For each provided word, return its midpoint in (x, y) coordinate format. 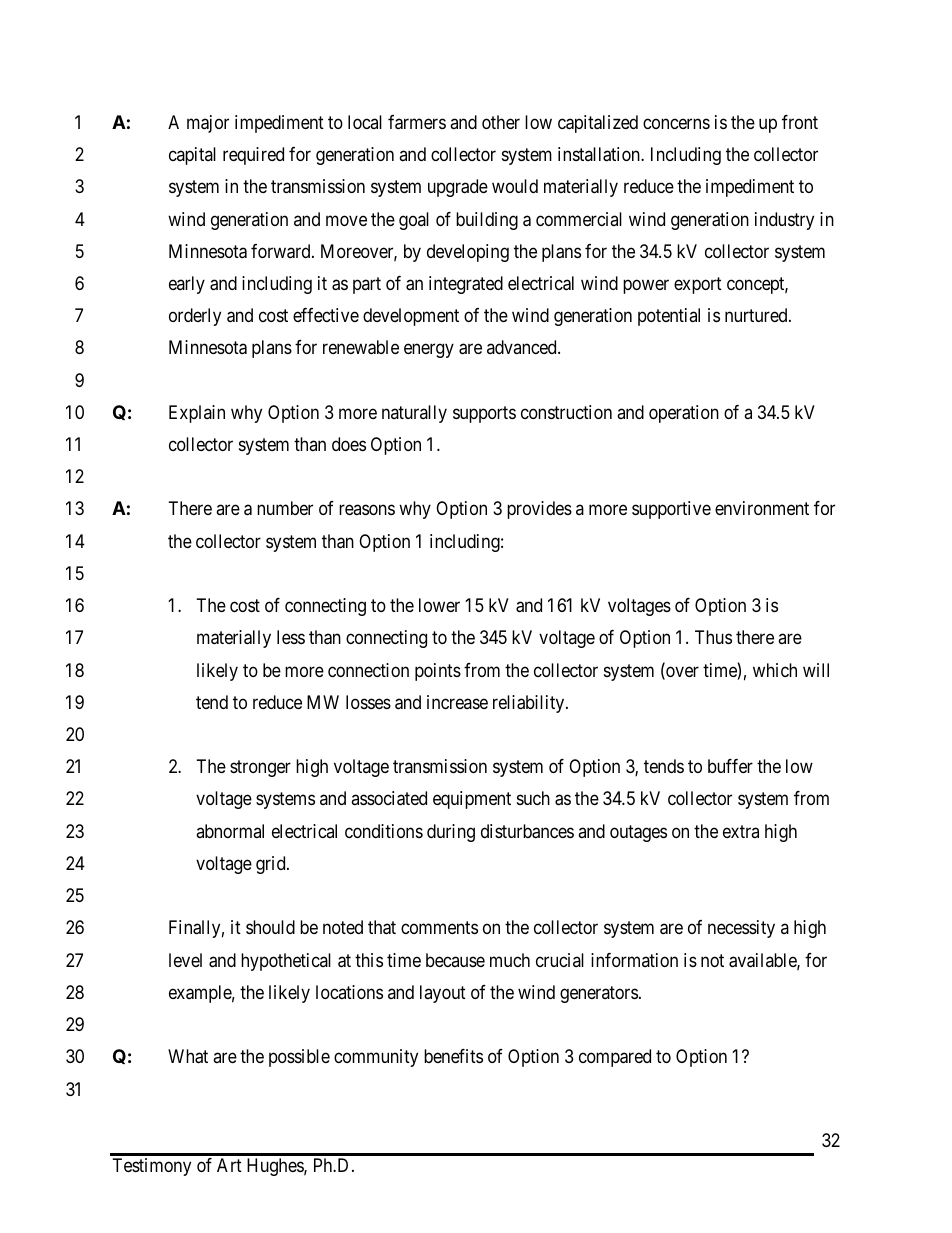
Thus (713, 637)
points (438, 672)
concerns (676, 123)
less (291, 637)
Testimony (152, 1167)
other (501, 122)
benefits (453, 1056)
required (253, 156)
